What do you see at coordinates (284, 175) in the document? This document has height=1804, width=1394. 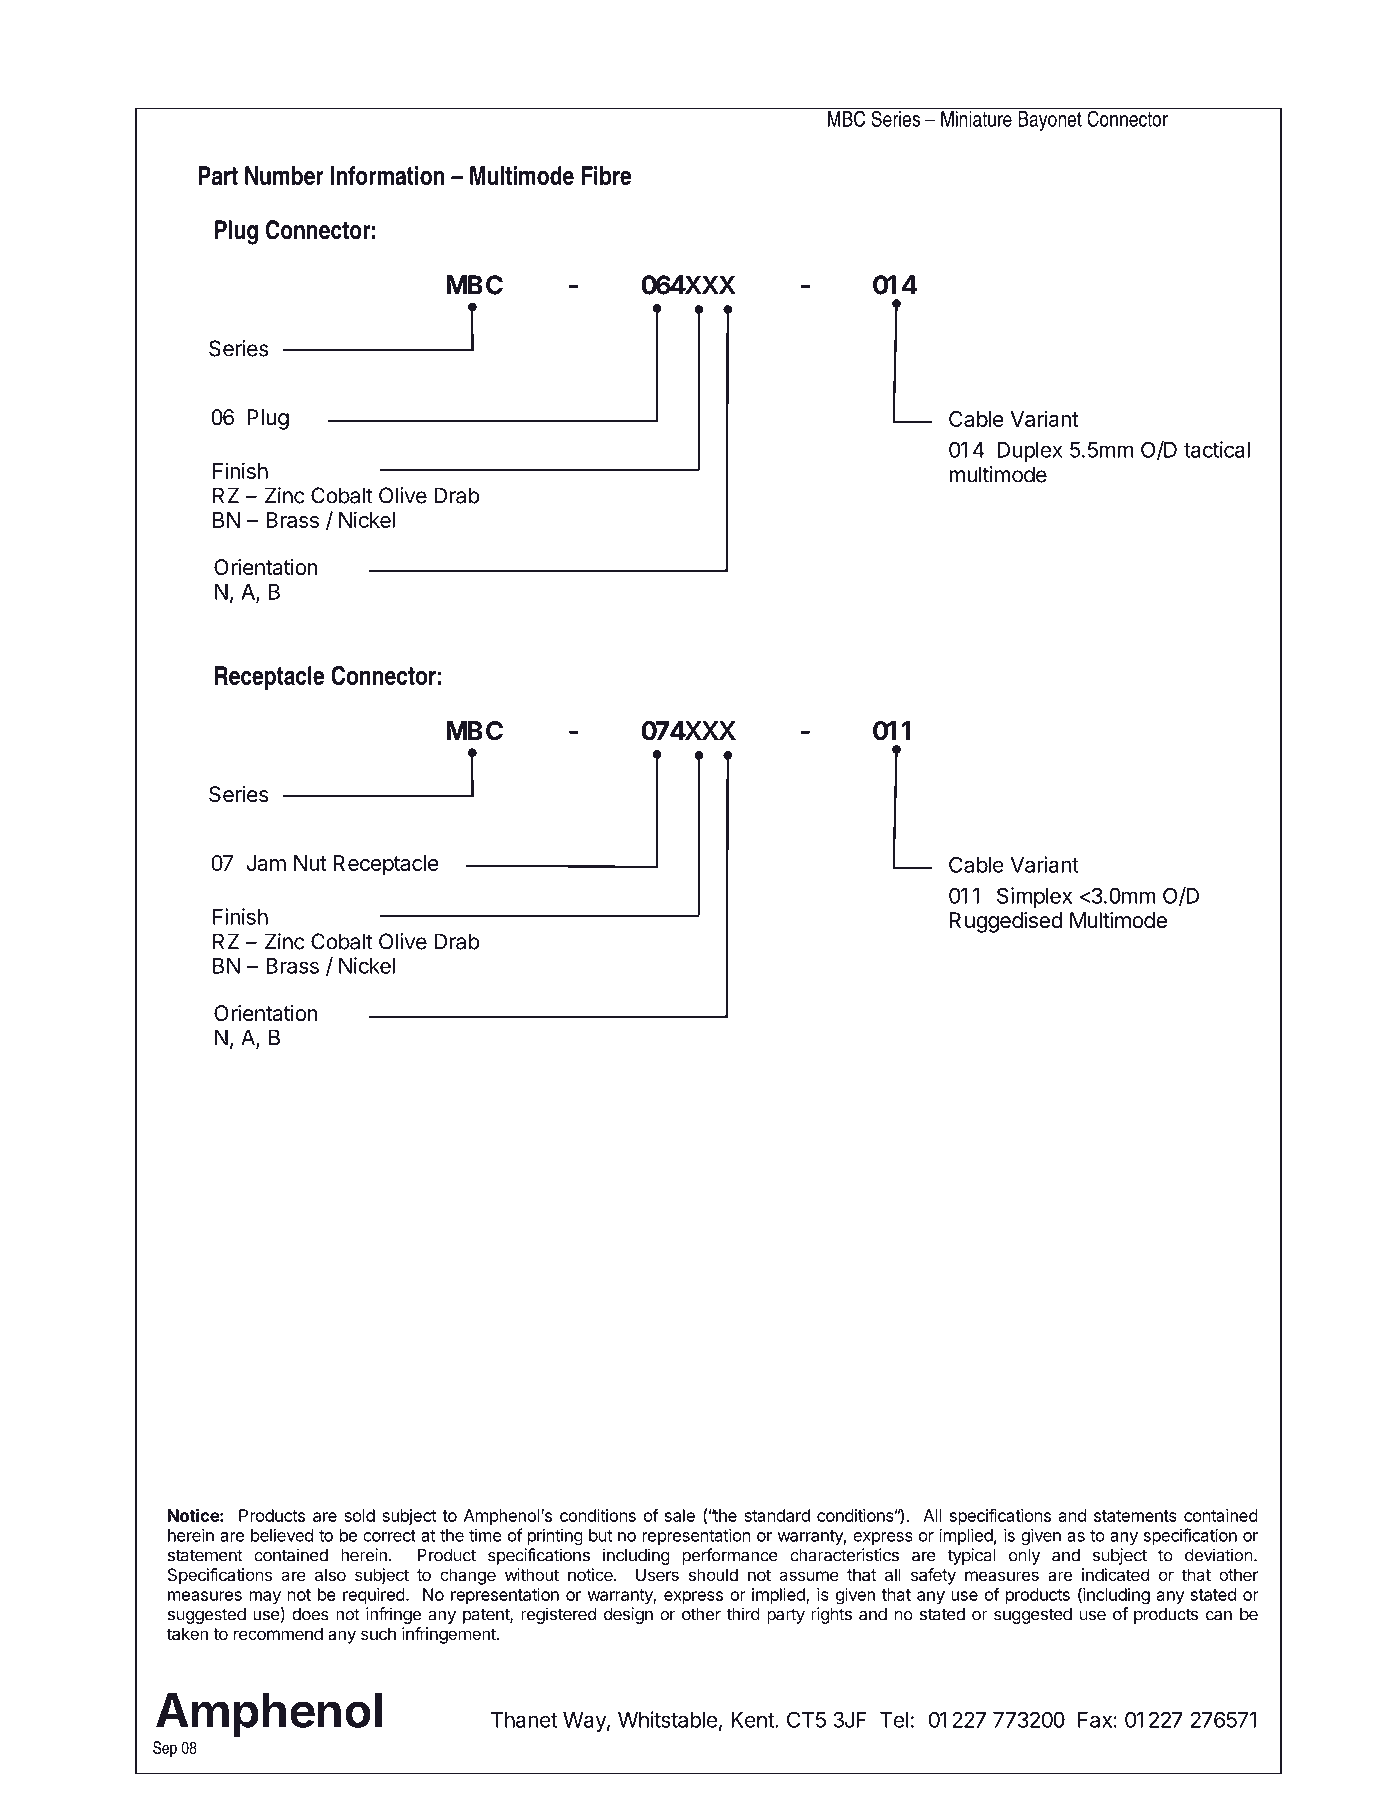 I see `Number` at bounding box center [284, 175].
